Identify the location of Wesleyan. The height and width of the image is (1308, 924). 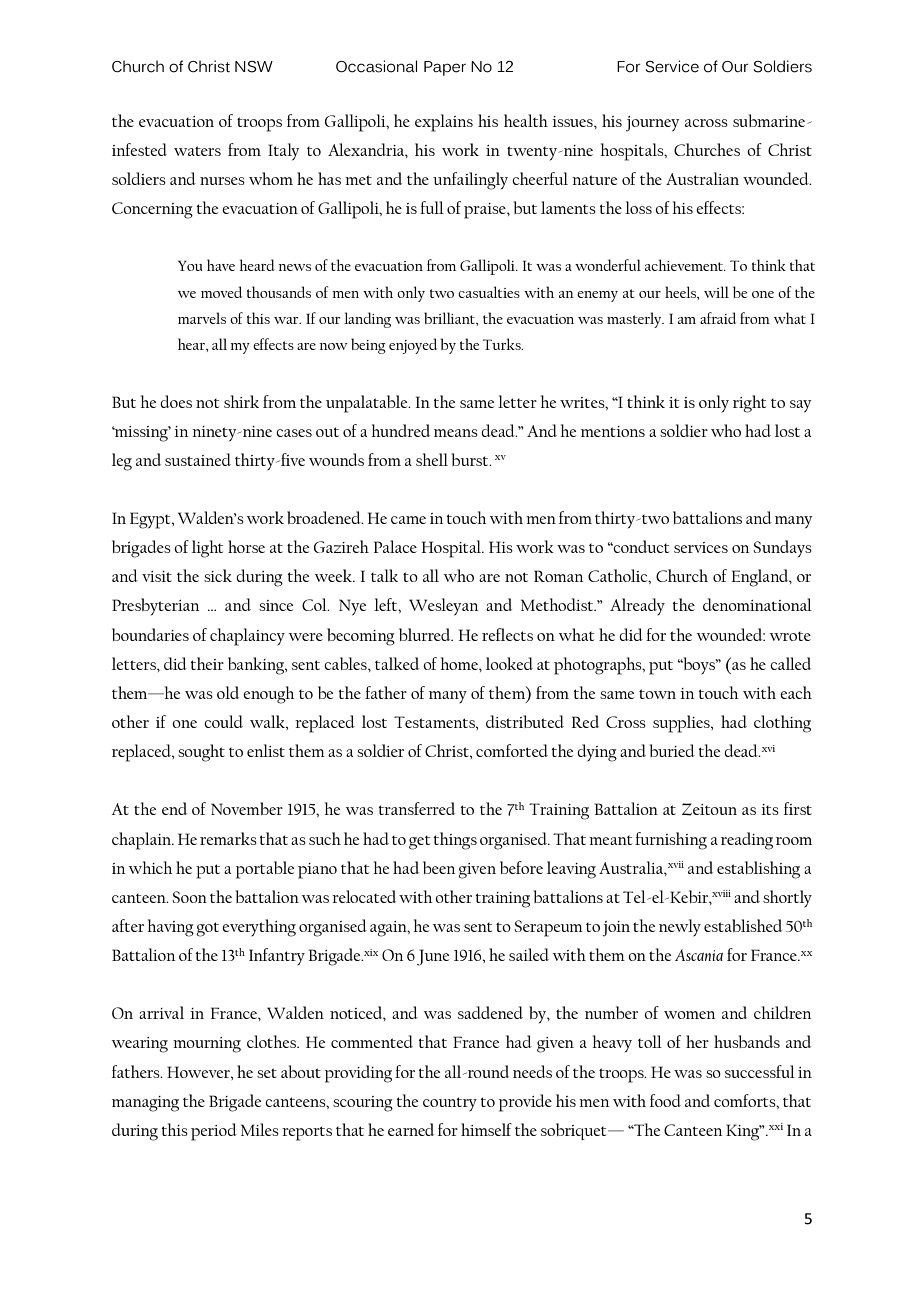
(443, 607).
